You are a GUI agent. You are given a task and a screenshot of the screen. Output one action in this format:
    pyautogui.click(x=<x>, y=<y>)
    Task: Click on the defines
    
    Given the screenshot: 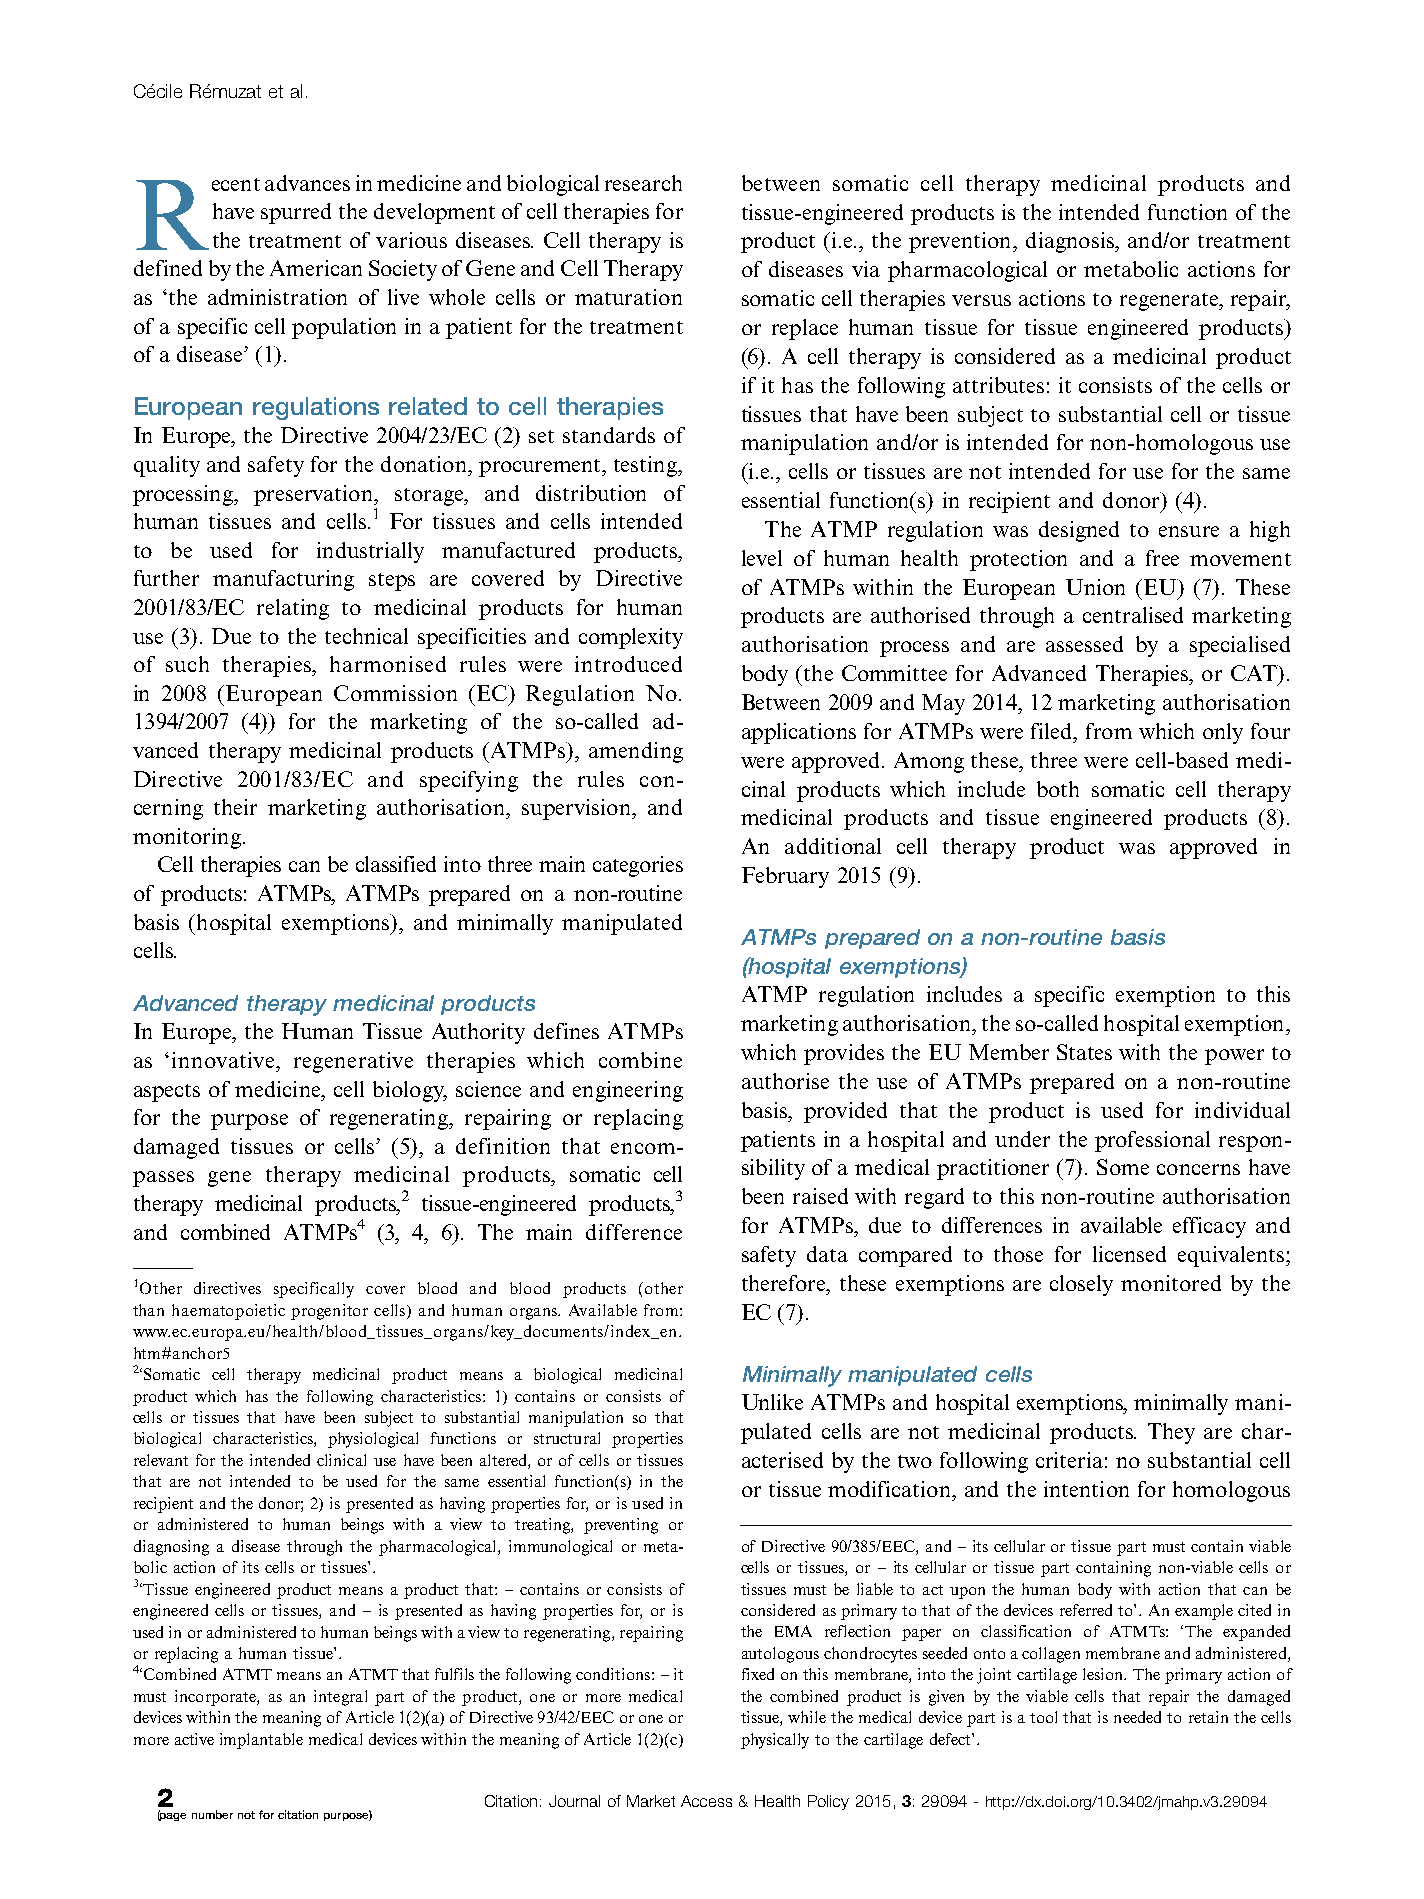 What is the action you would take?
    pyautogui.click(x=566, y=1031)
